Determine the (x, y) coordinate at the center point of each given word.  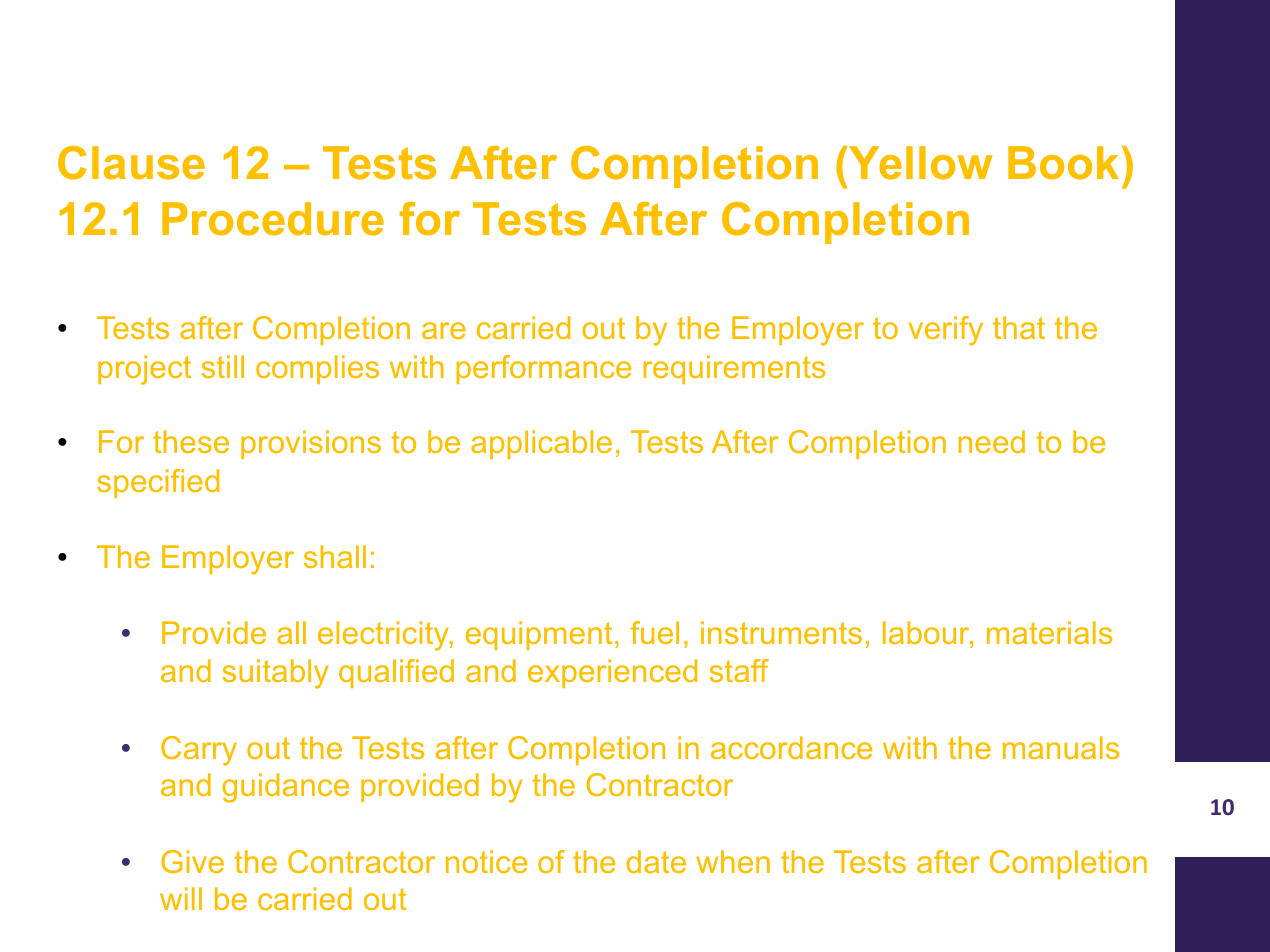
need (992, 441)
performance (544, 369)
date (656, 861)
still (223, 366)
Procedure (273, 219)
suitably (276, 674)
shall (335, 556)
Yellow (920, 163)
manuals (1061, 747)
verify (945, 331)
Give (192, 861)
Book (1063, 163)
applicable (541, 444)
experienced (612, 673)
